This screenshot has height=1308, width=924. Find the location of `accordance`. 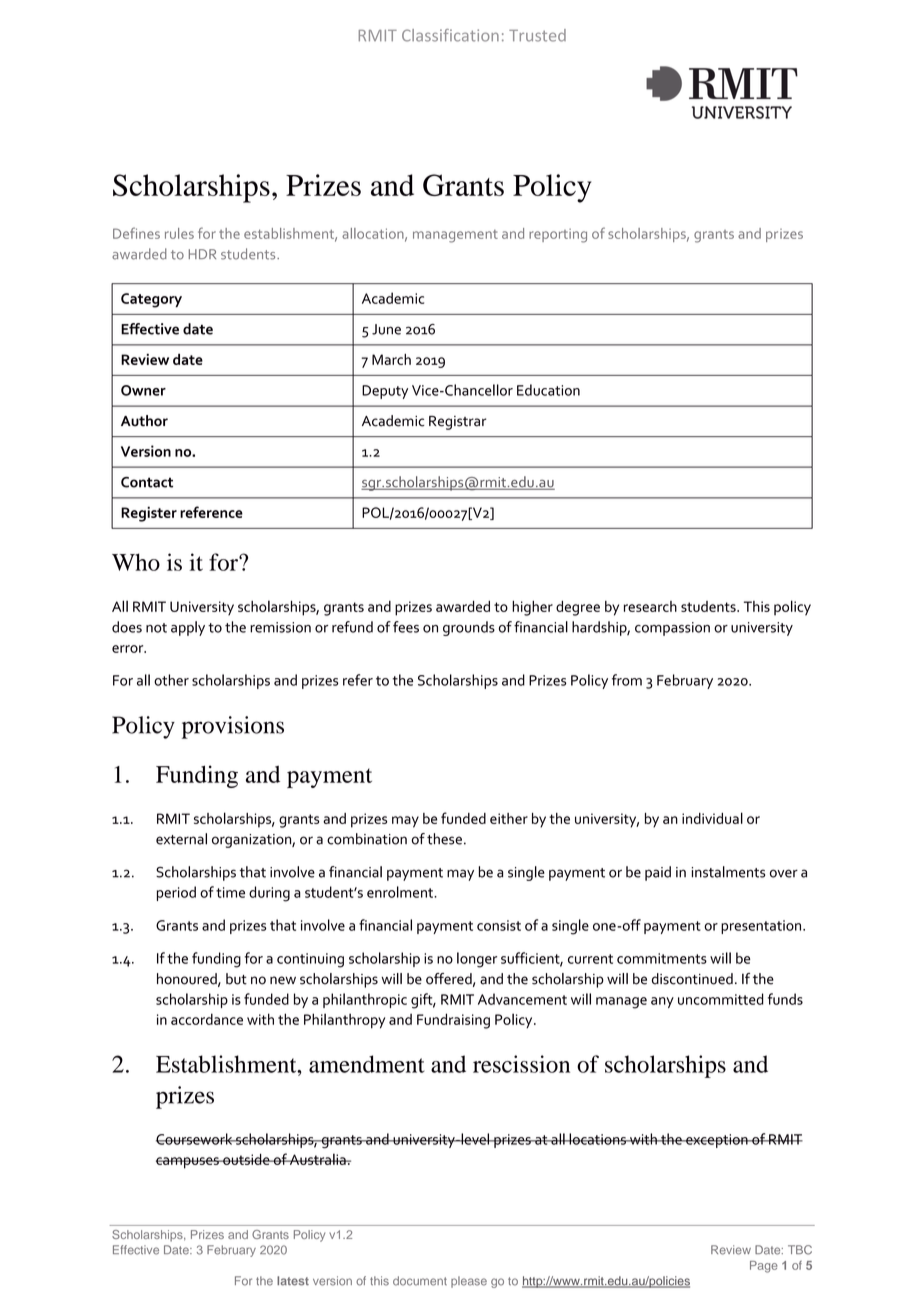

accordance is located at coordinates (207, 1019).
